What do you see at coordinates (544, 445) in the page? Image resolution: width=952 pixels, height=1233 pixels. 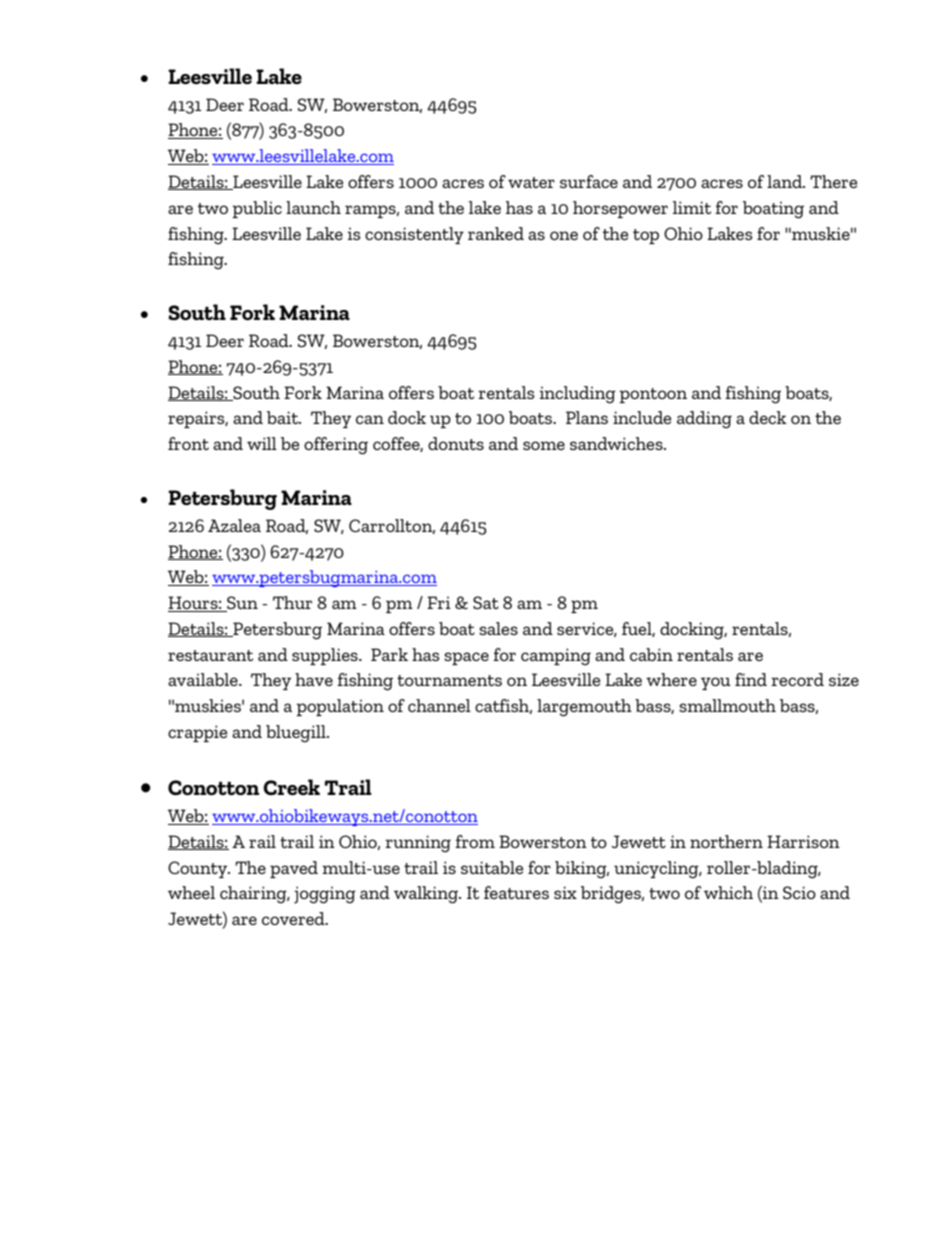 I see `some` at bounding box center [544, 445].
